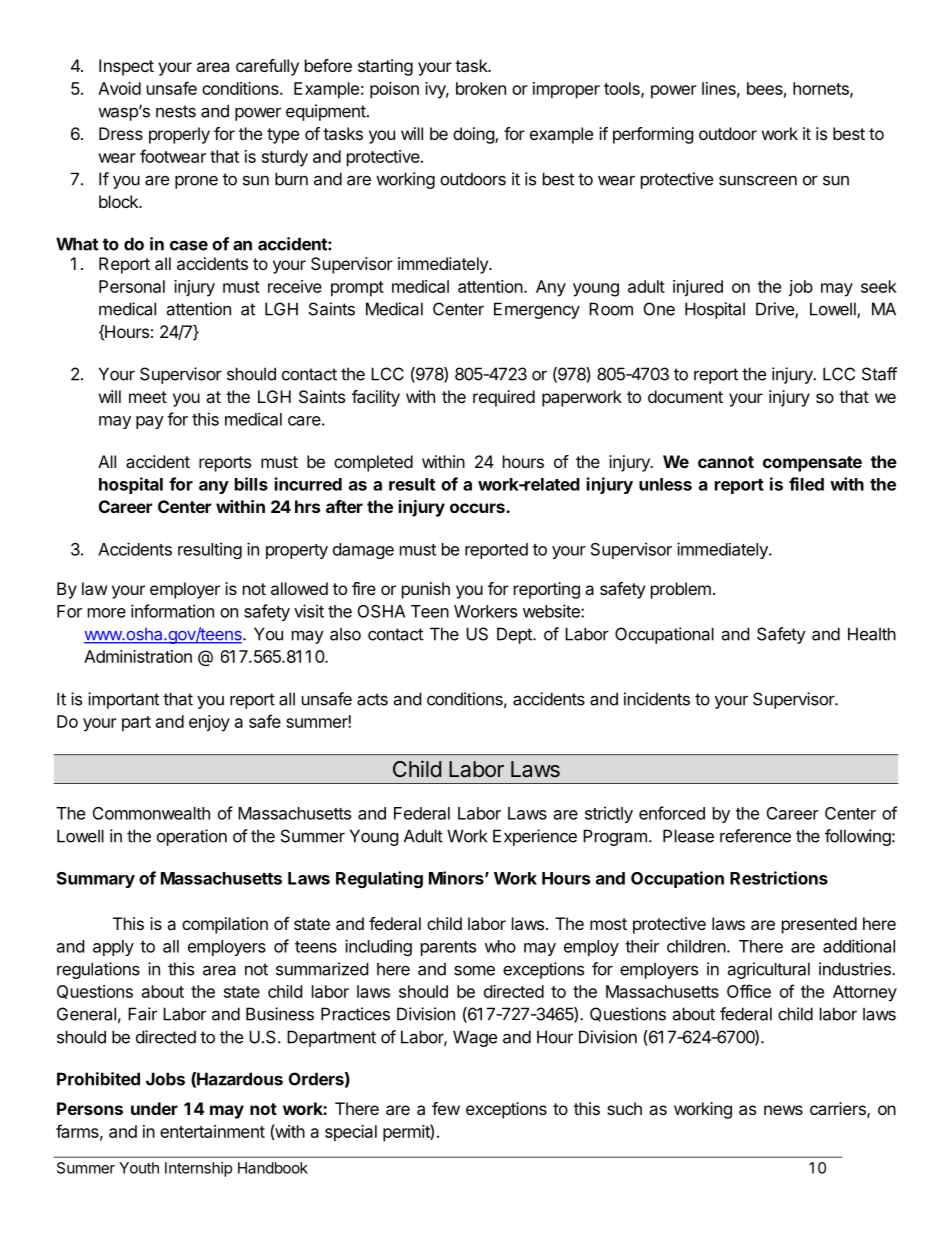  What do you see at coordinates (504, 398) in the document?
I see `required` at bounding box center [504, 398].
